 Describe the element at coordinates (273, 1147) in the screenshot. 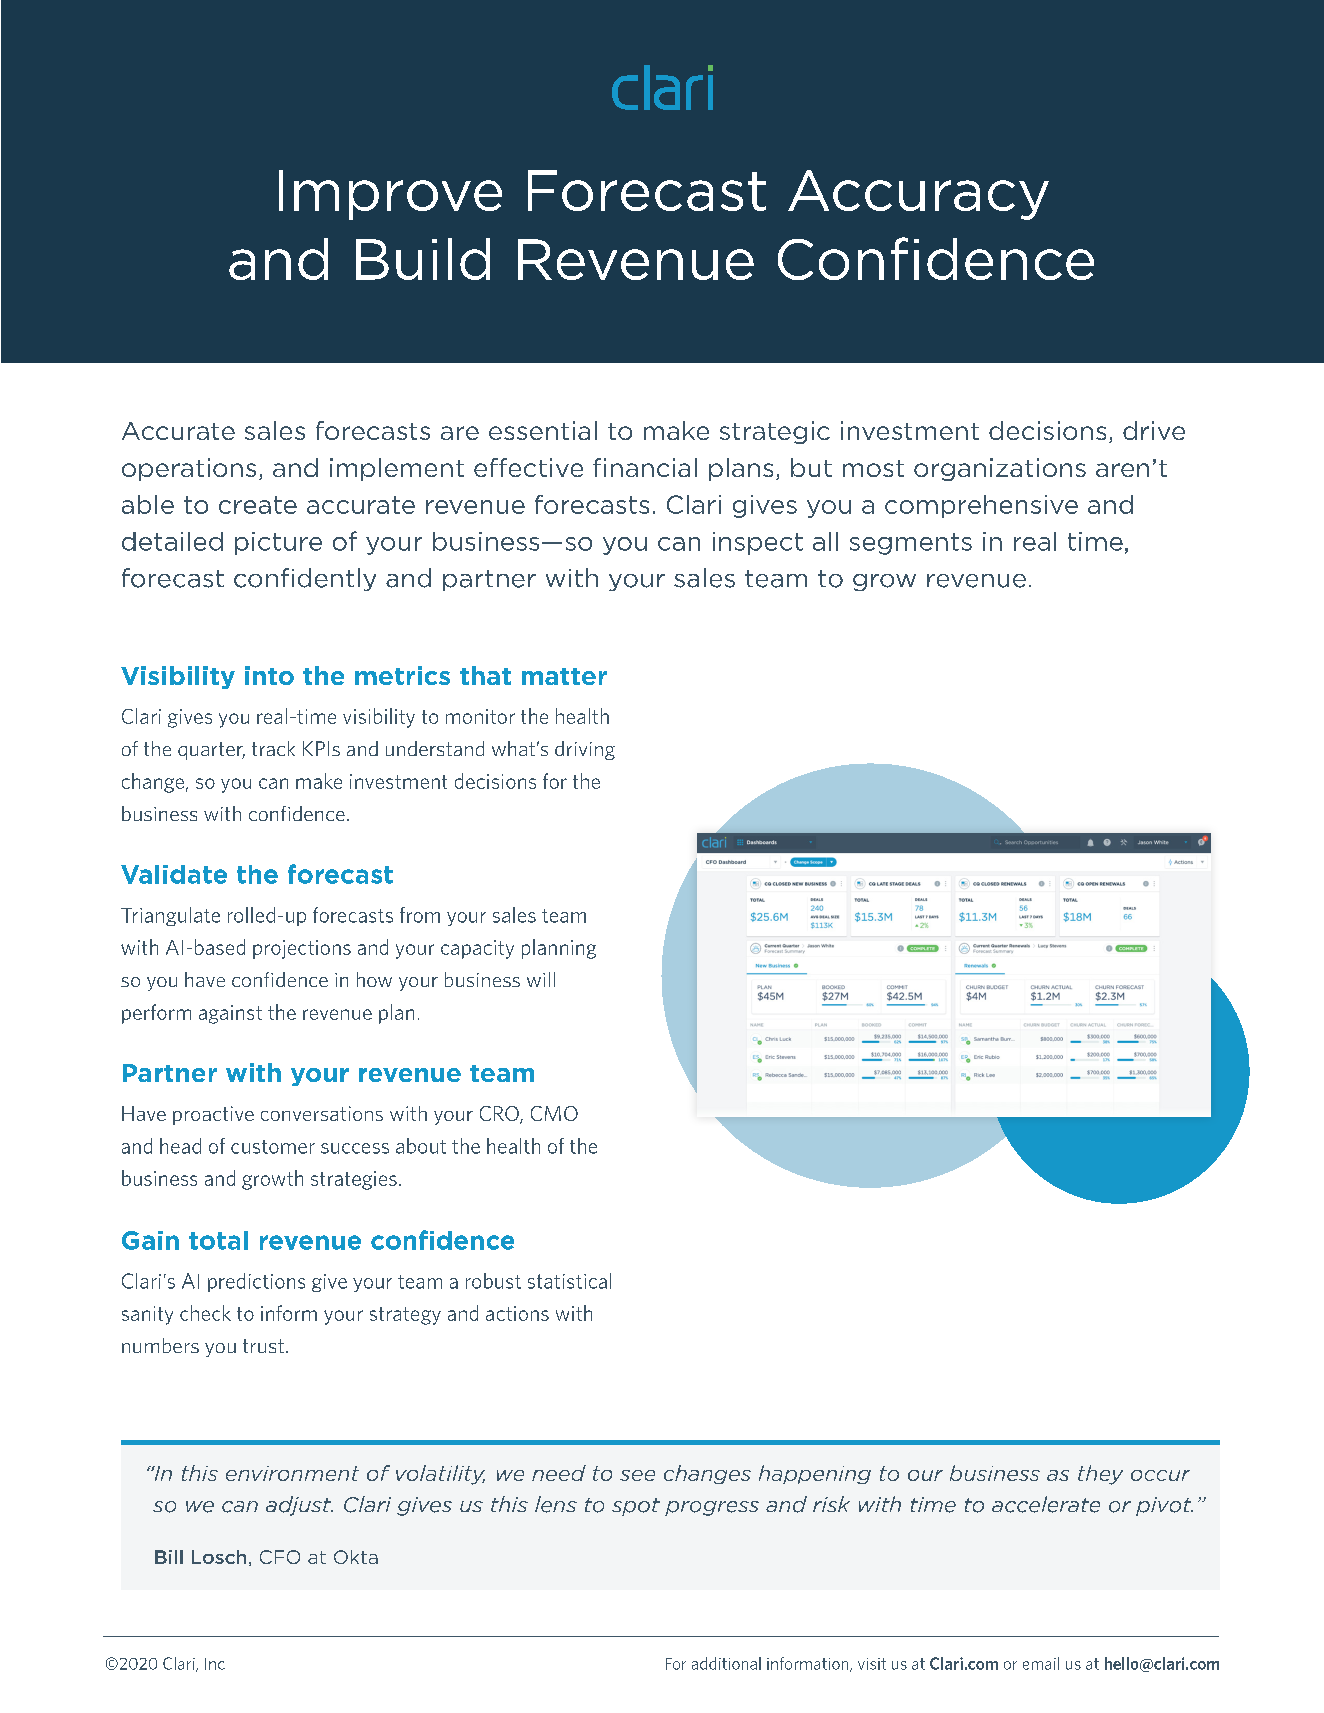

I see `customer` at that location.
